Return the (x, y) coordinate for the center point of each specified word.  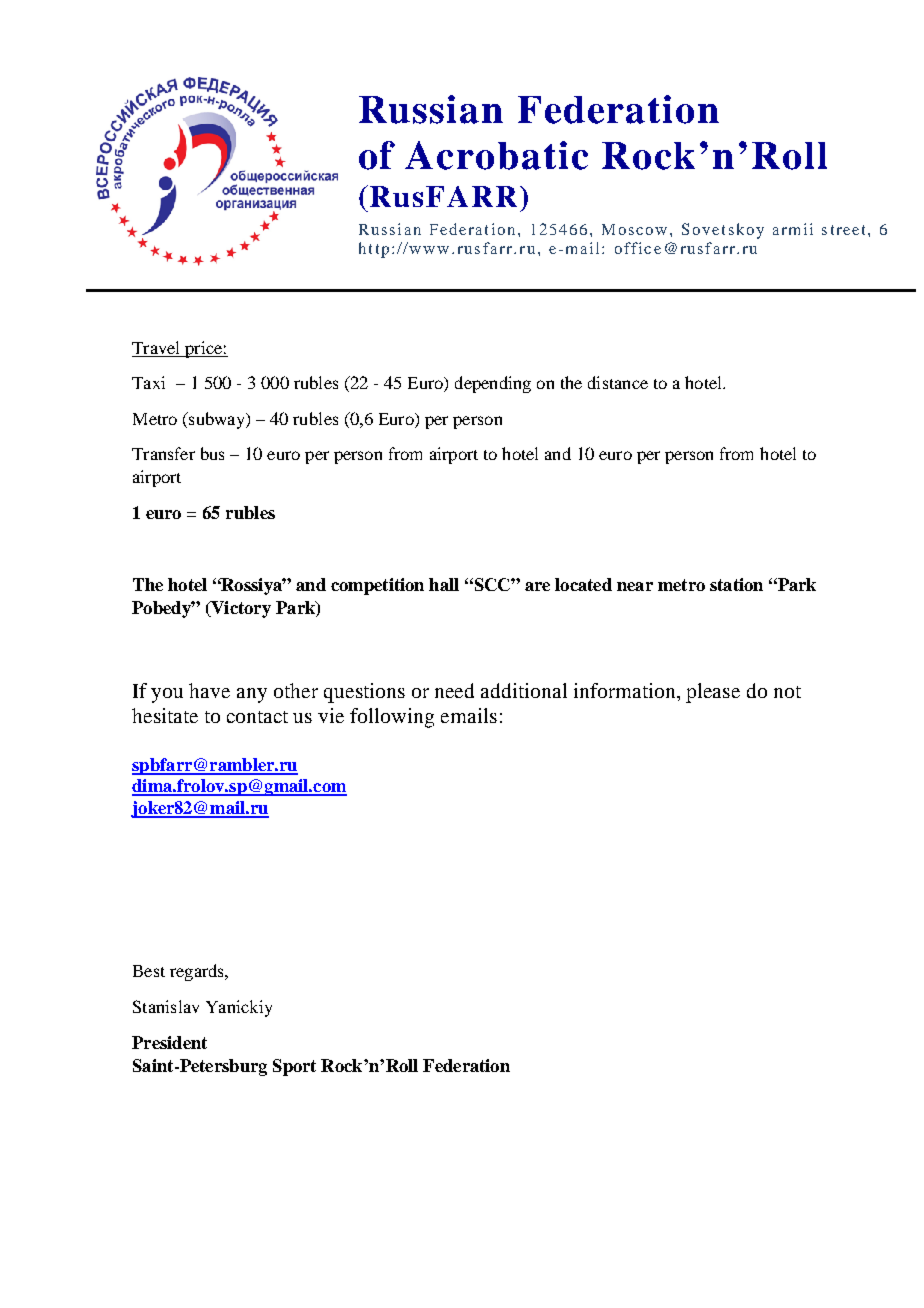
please (713, 693)
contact (257, 717)
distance (618, 382)
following (392, 718)
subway (217, 420)
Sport (294, 1067)
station (736, 584)
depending (493, 384)
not (787, 692)
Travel (155, 347)
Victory (240, 609)
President (169, 1042)
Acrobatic (496, 155)
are (537, 586)
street (845, 230)
